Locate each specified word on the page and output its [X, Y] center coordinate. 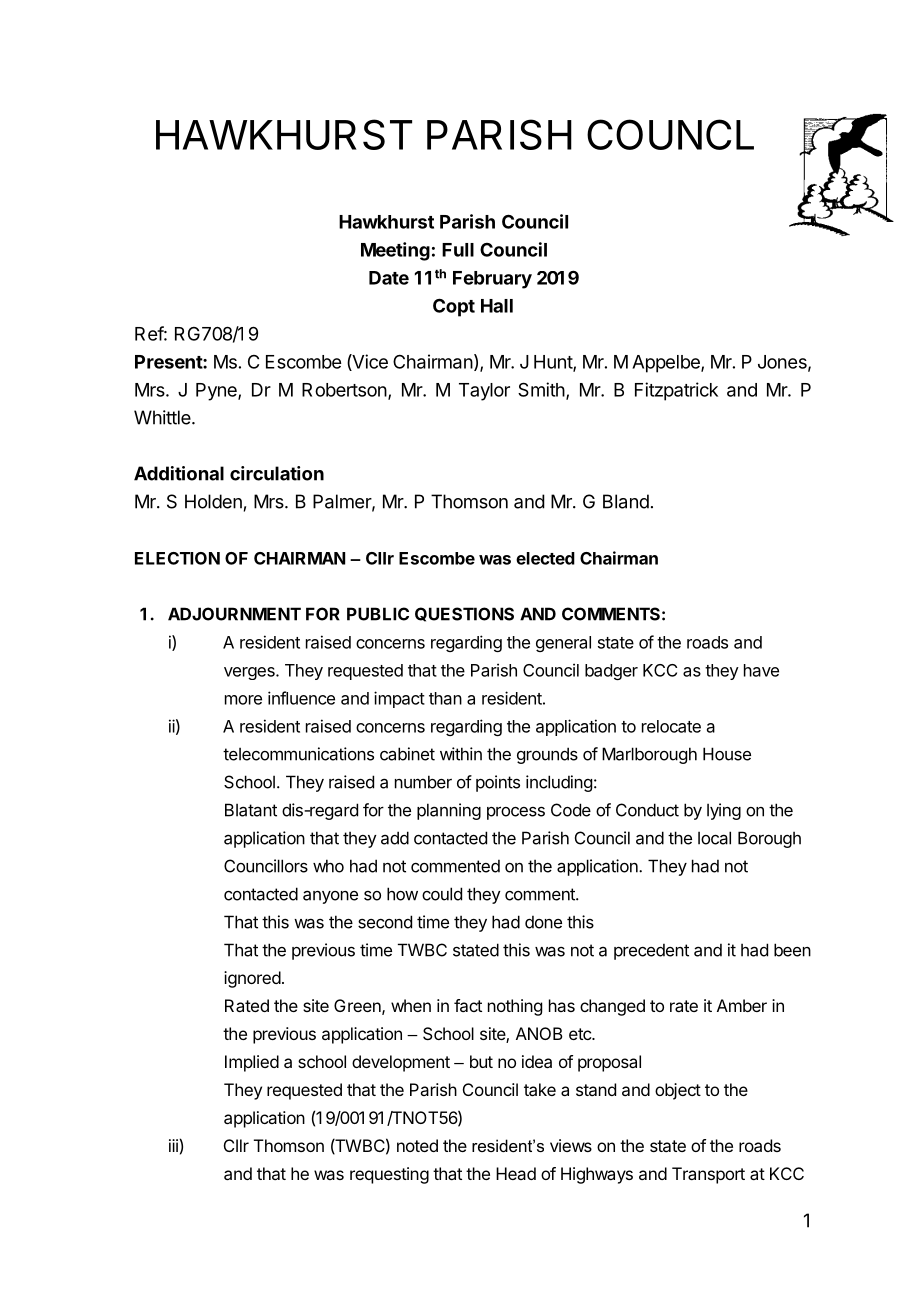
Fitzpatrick [676, 391]
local [714, 838]
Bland [626, 501]
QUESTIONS [464, 614]
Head [516, 1173]
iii [173, 1145]
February [492, 280]
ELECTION [177, 558]
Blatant [251, 810]
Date [389, 278]
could [442, 894]
